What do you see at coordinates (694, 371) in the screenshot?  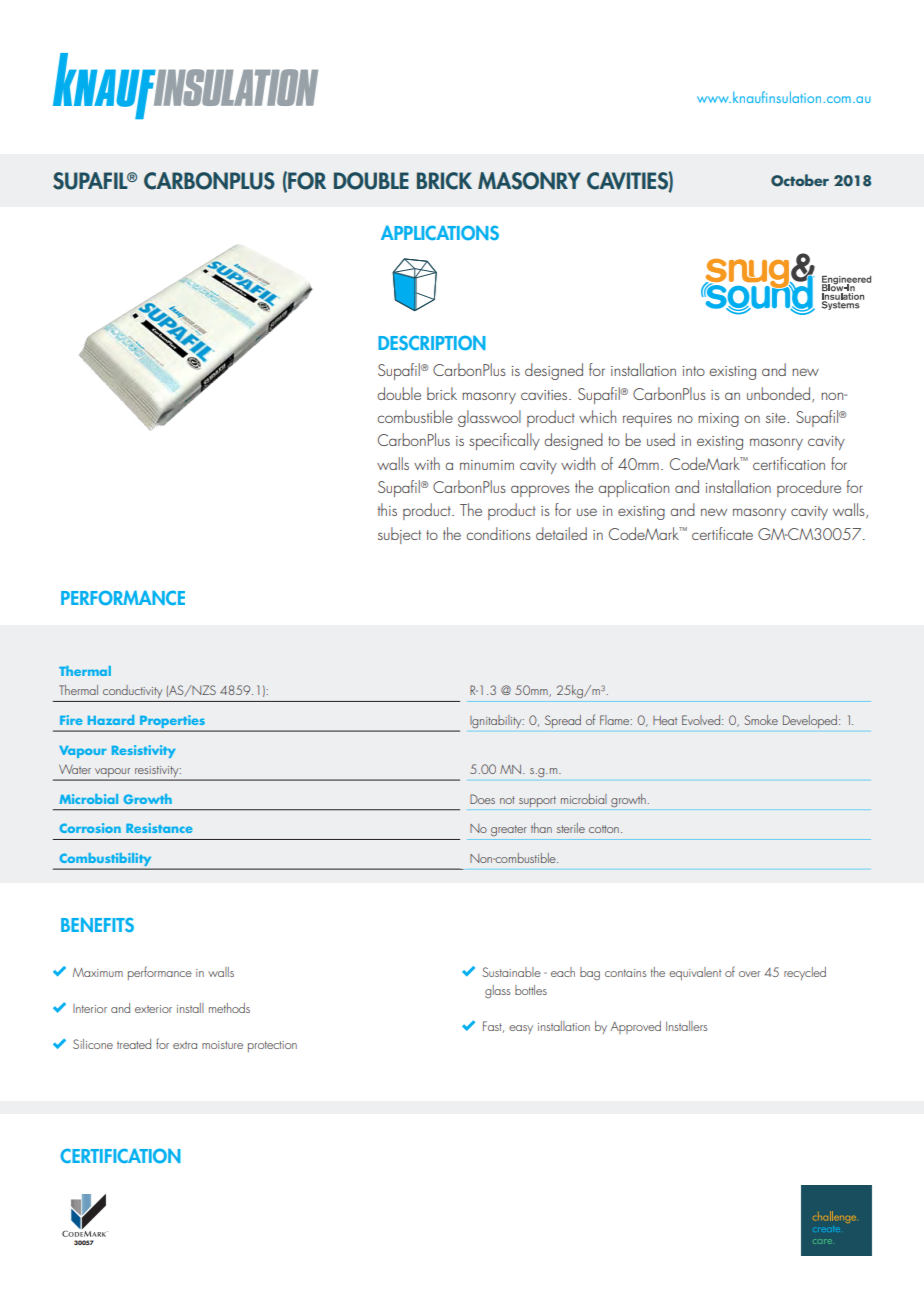 I see `into` at bounding box center [694, 371].
